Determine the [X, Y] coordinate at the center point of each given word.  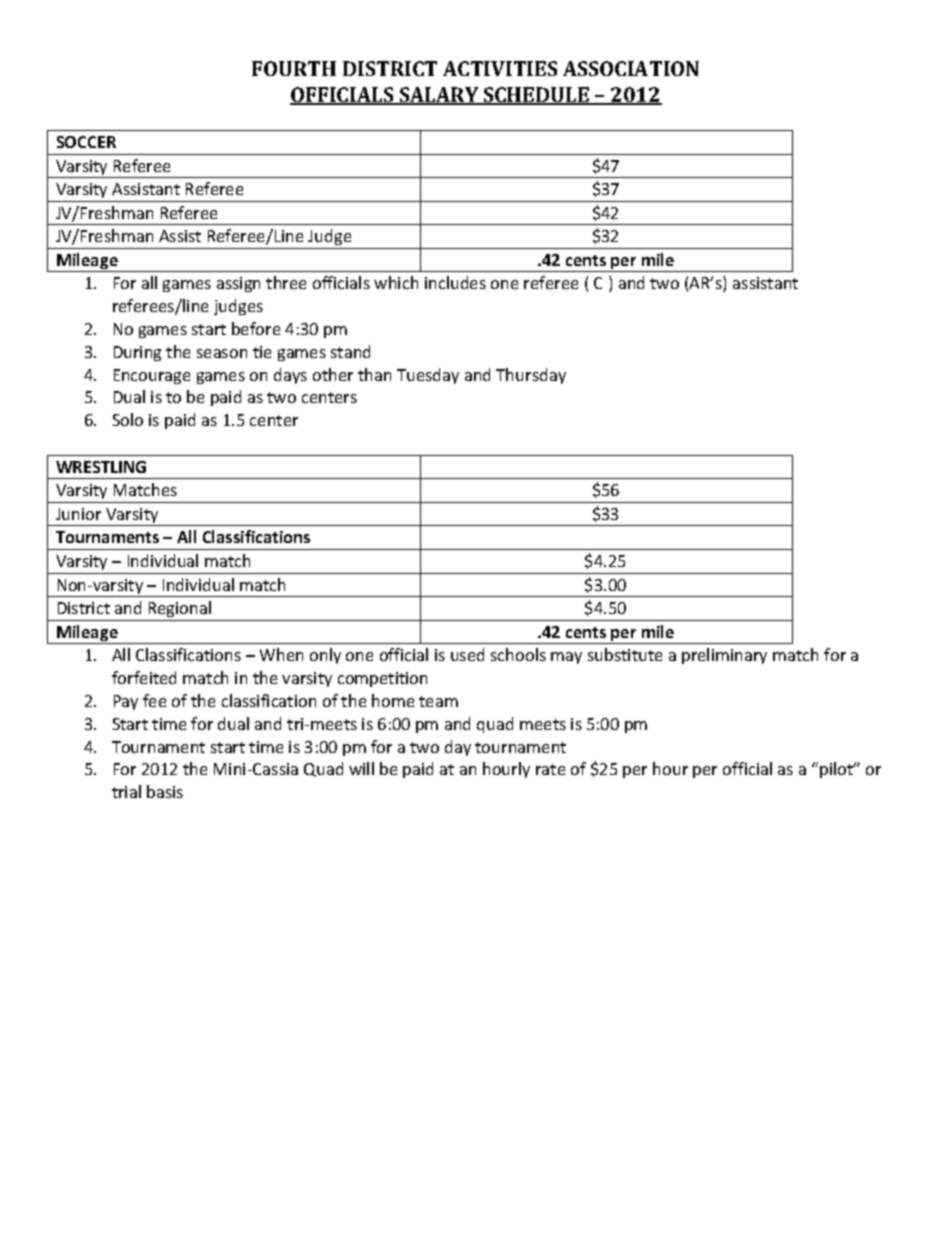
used [467, 654]
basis [165, 791]
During [137, 353]
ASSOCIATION [631, 68]
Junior [78, 514]
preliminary [724, 656]
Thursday [531, 376]
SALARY [439, 96]
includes [455, 282]
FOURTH [294, 68]
